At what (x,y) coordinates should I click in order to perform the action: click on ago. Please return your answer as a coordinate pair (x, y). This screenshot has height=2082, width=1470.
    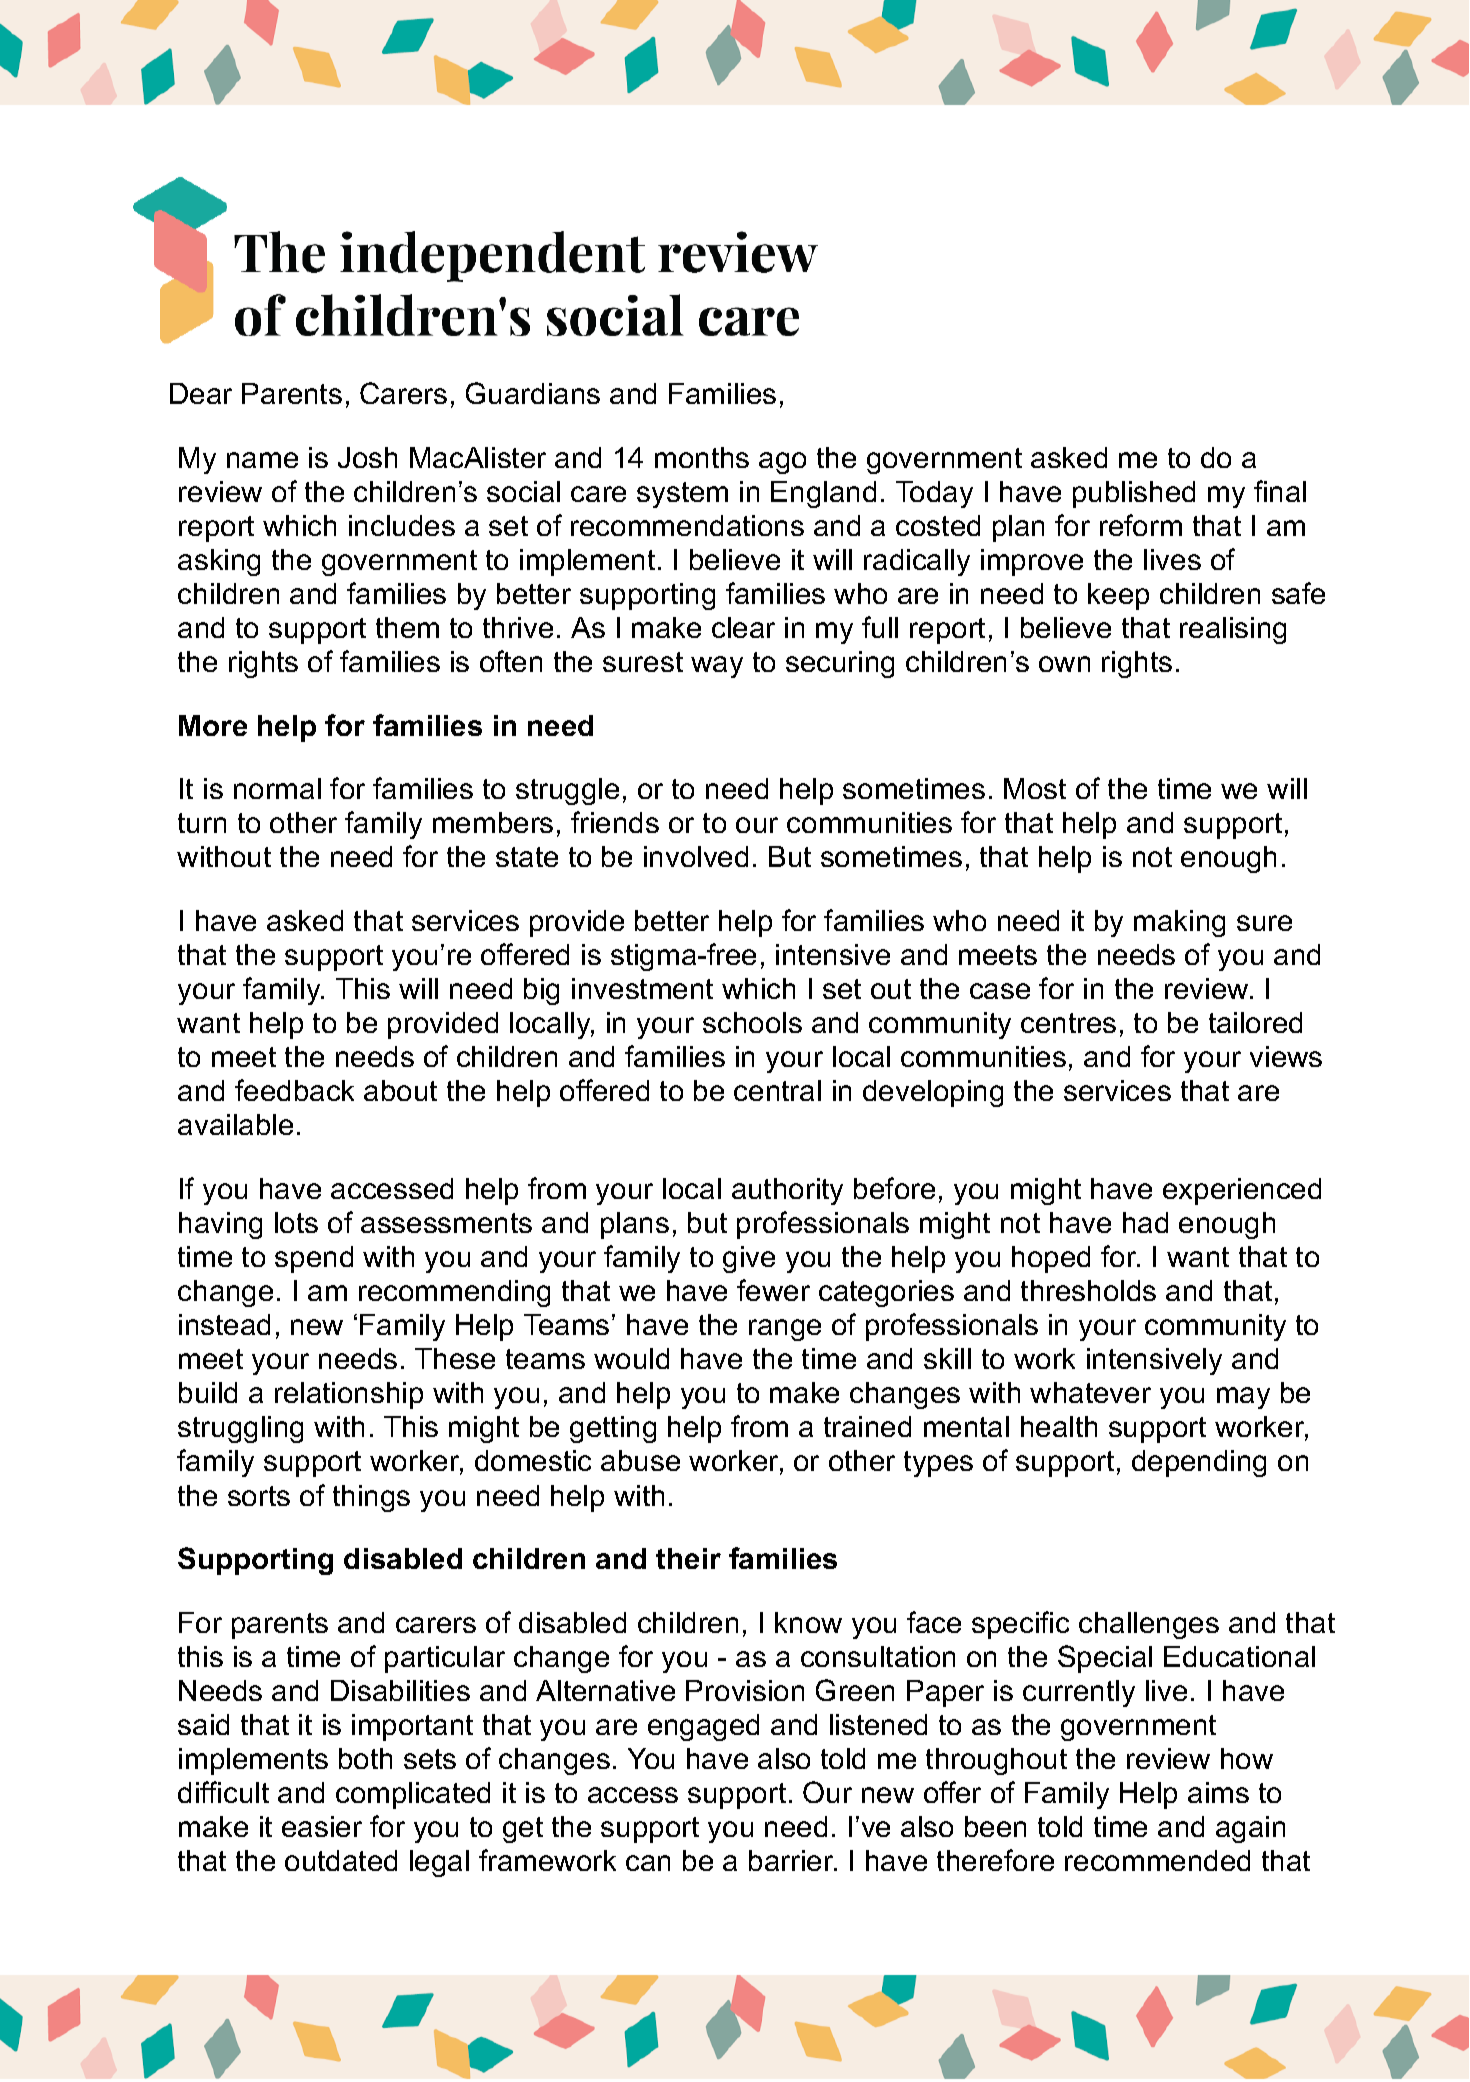
    Looking at the image, I should click on (782, 463).
